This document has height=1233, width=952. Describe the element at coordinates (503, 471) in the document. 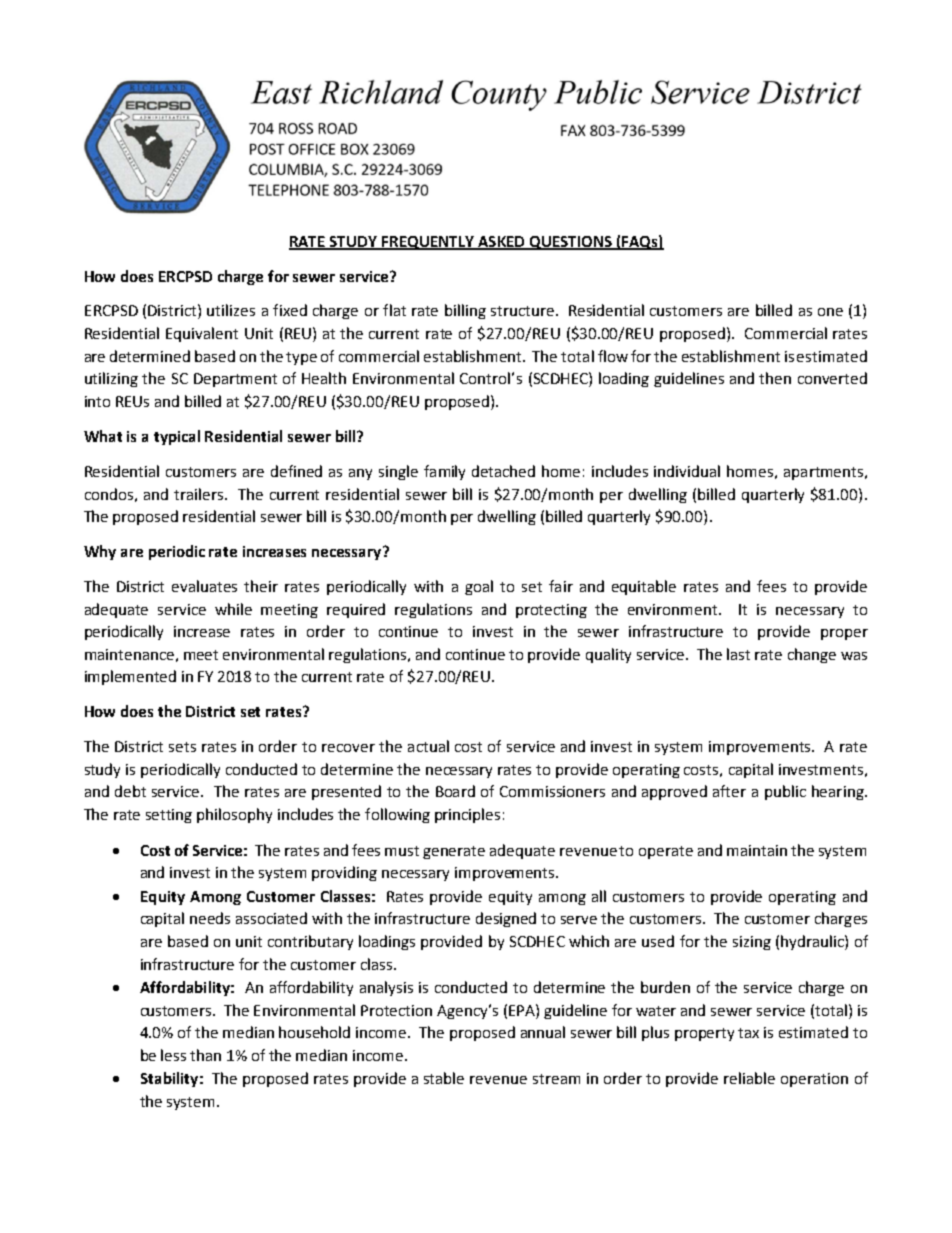

I see `detached` at that location.
